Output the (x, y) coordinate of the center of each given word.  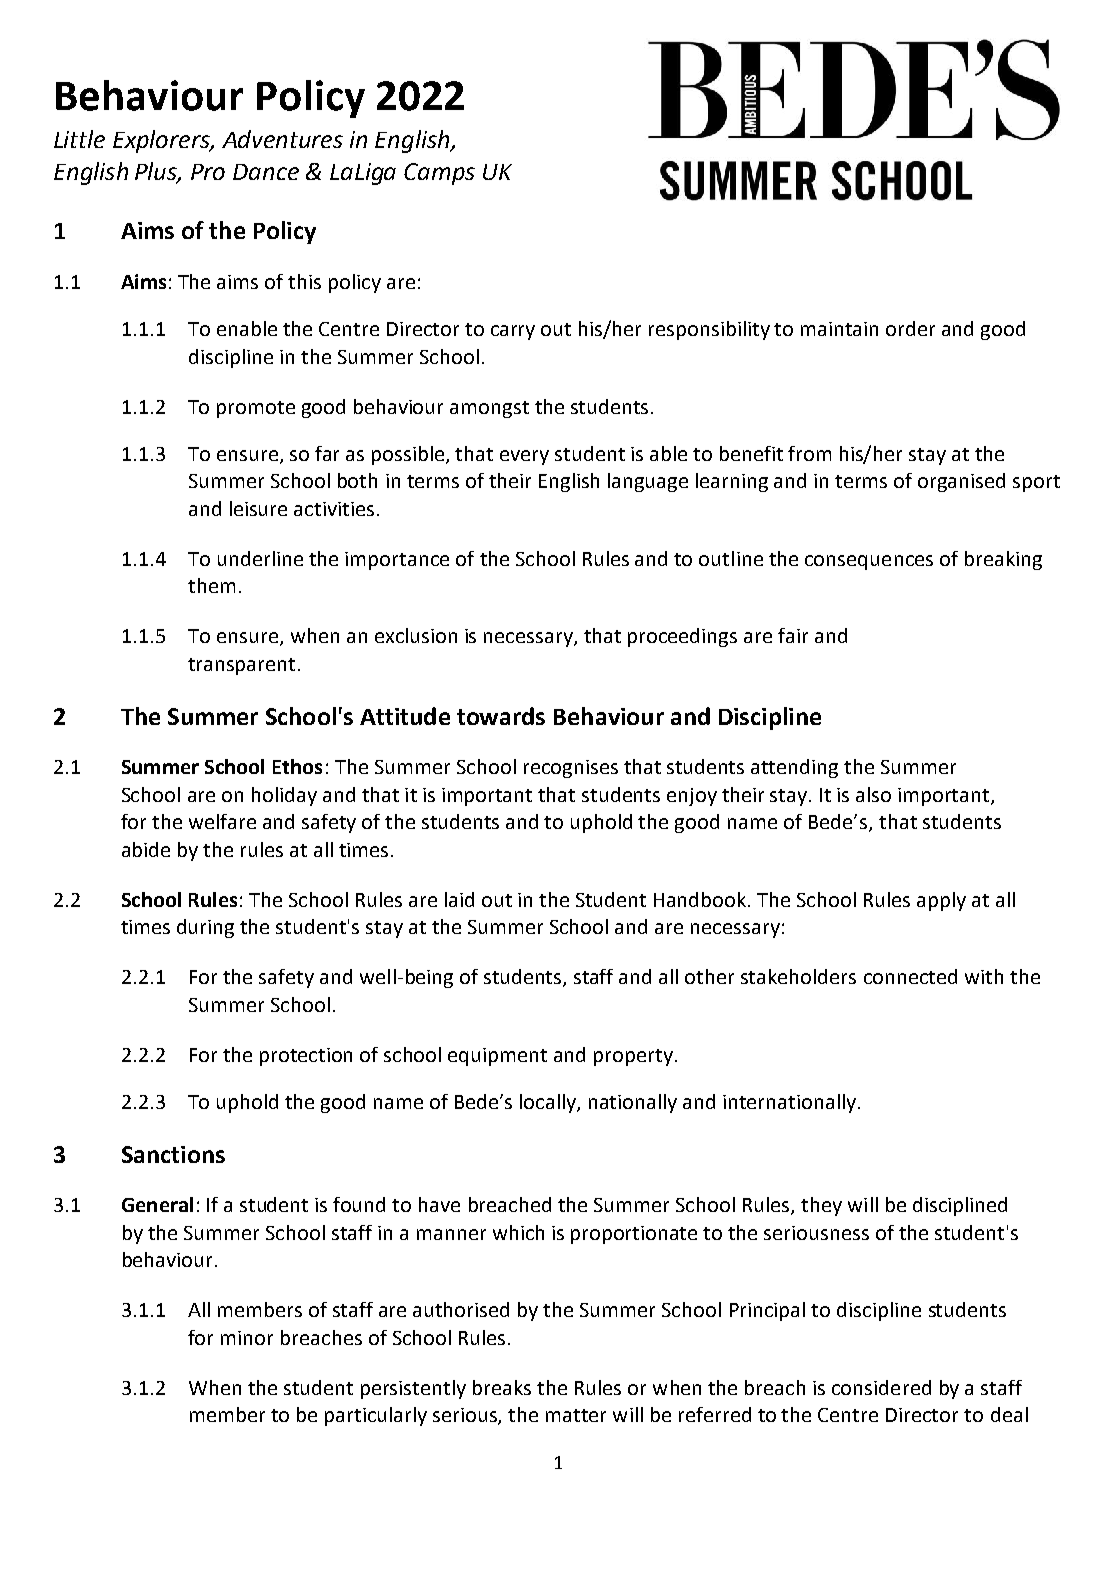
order (910, 328)
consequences (869, 562)
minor (247, 1338)
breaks (502, 1387)
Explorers (162, 141)
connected (910, 976)
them (211, 585)
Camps (439, 174)
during (205, 928)
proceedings (682, 637)
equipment (497, 1057)
